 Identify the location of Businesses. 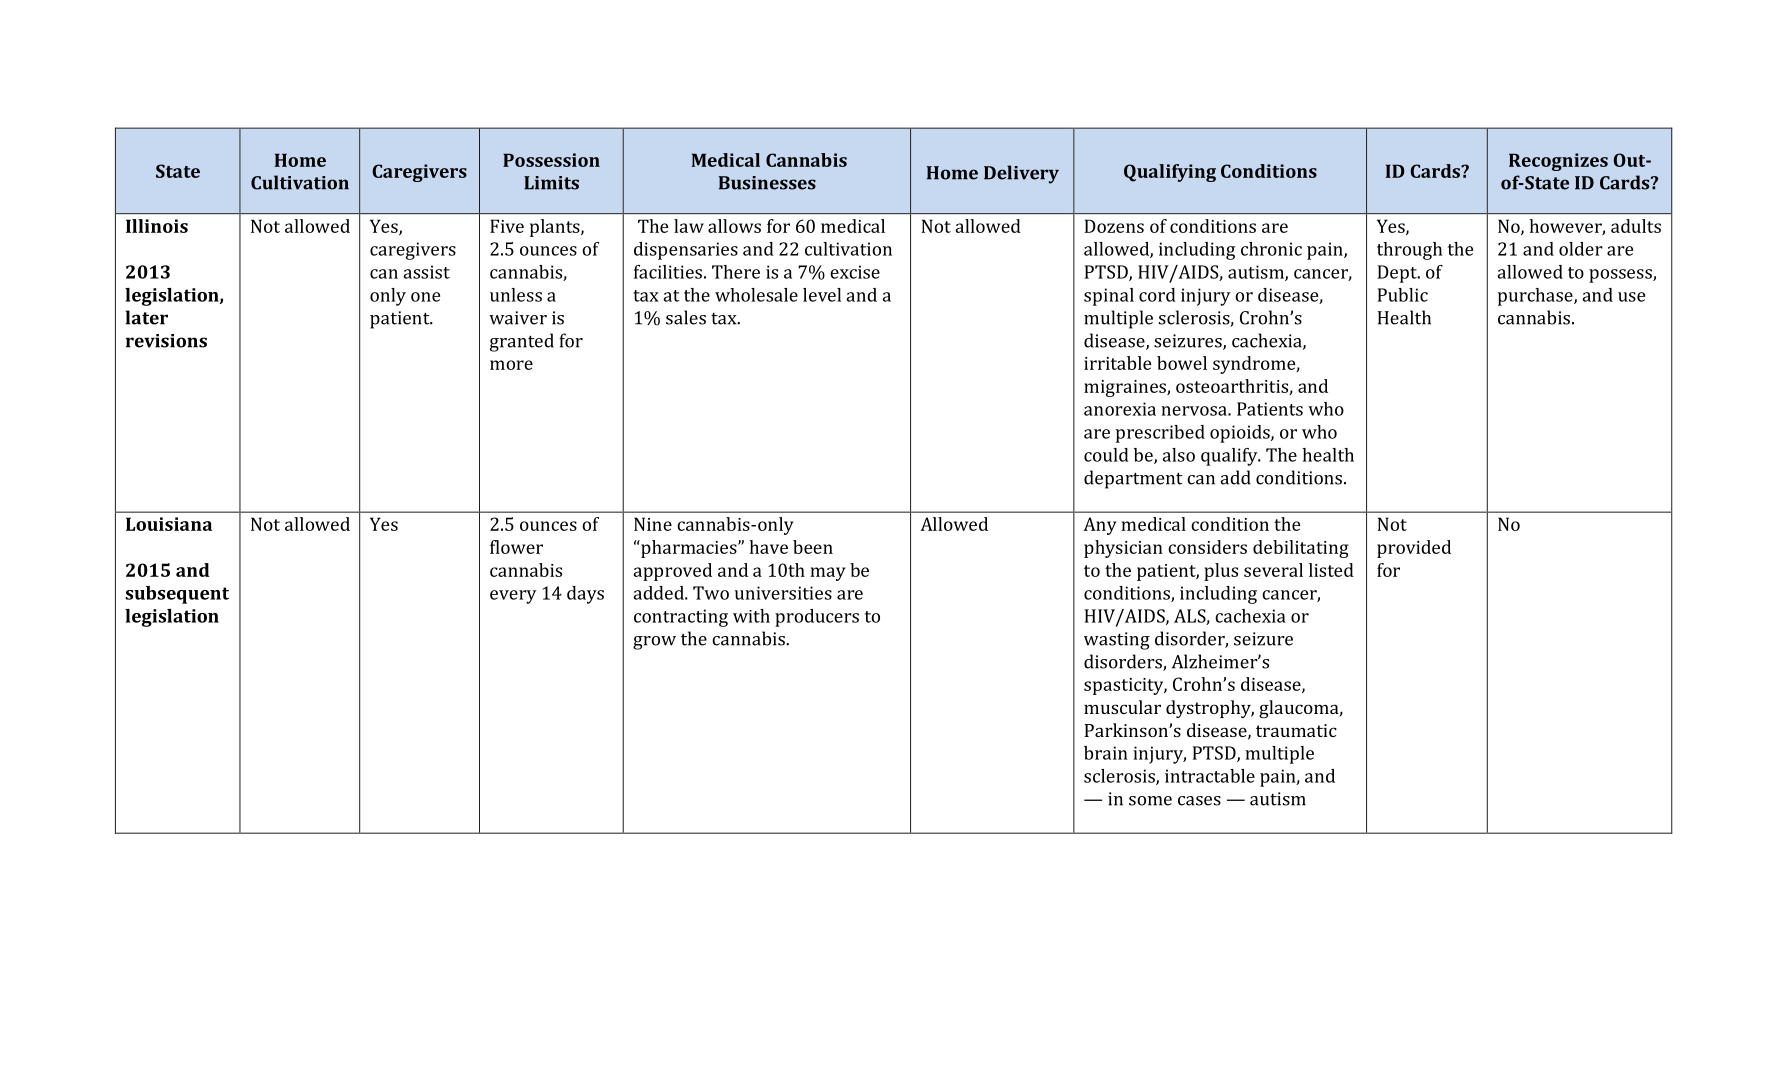
(767, 183).
